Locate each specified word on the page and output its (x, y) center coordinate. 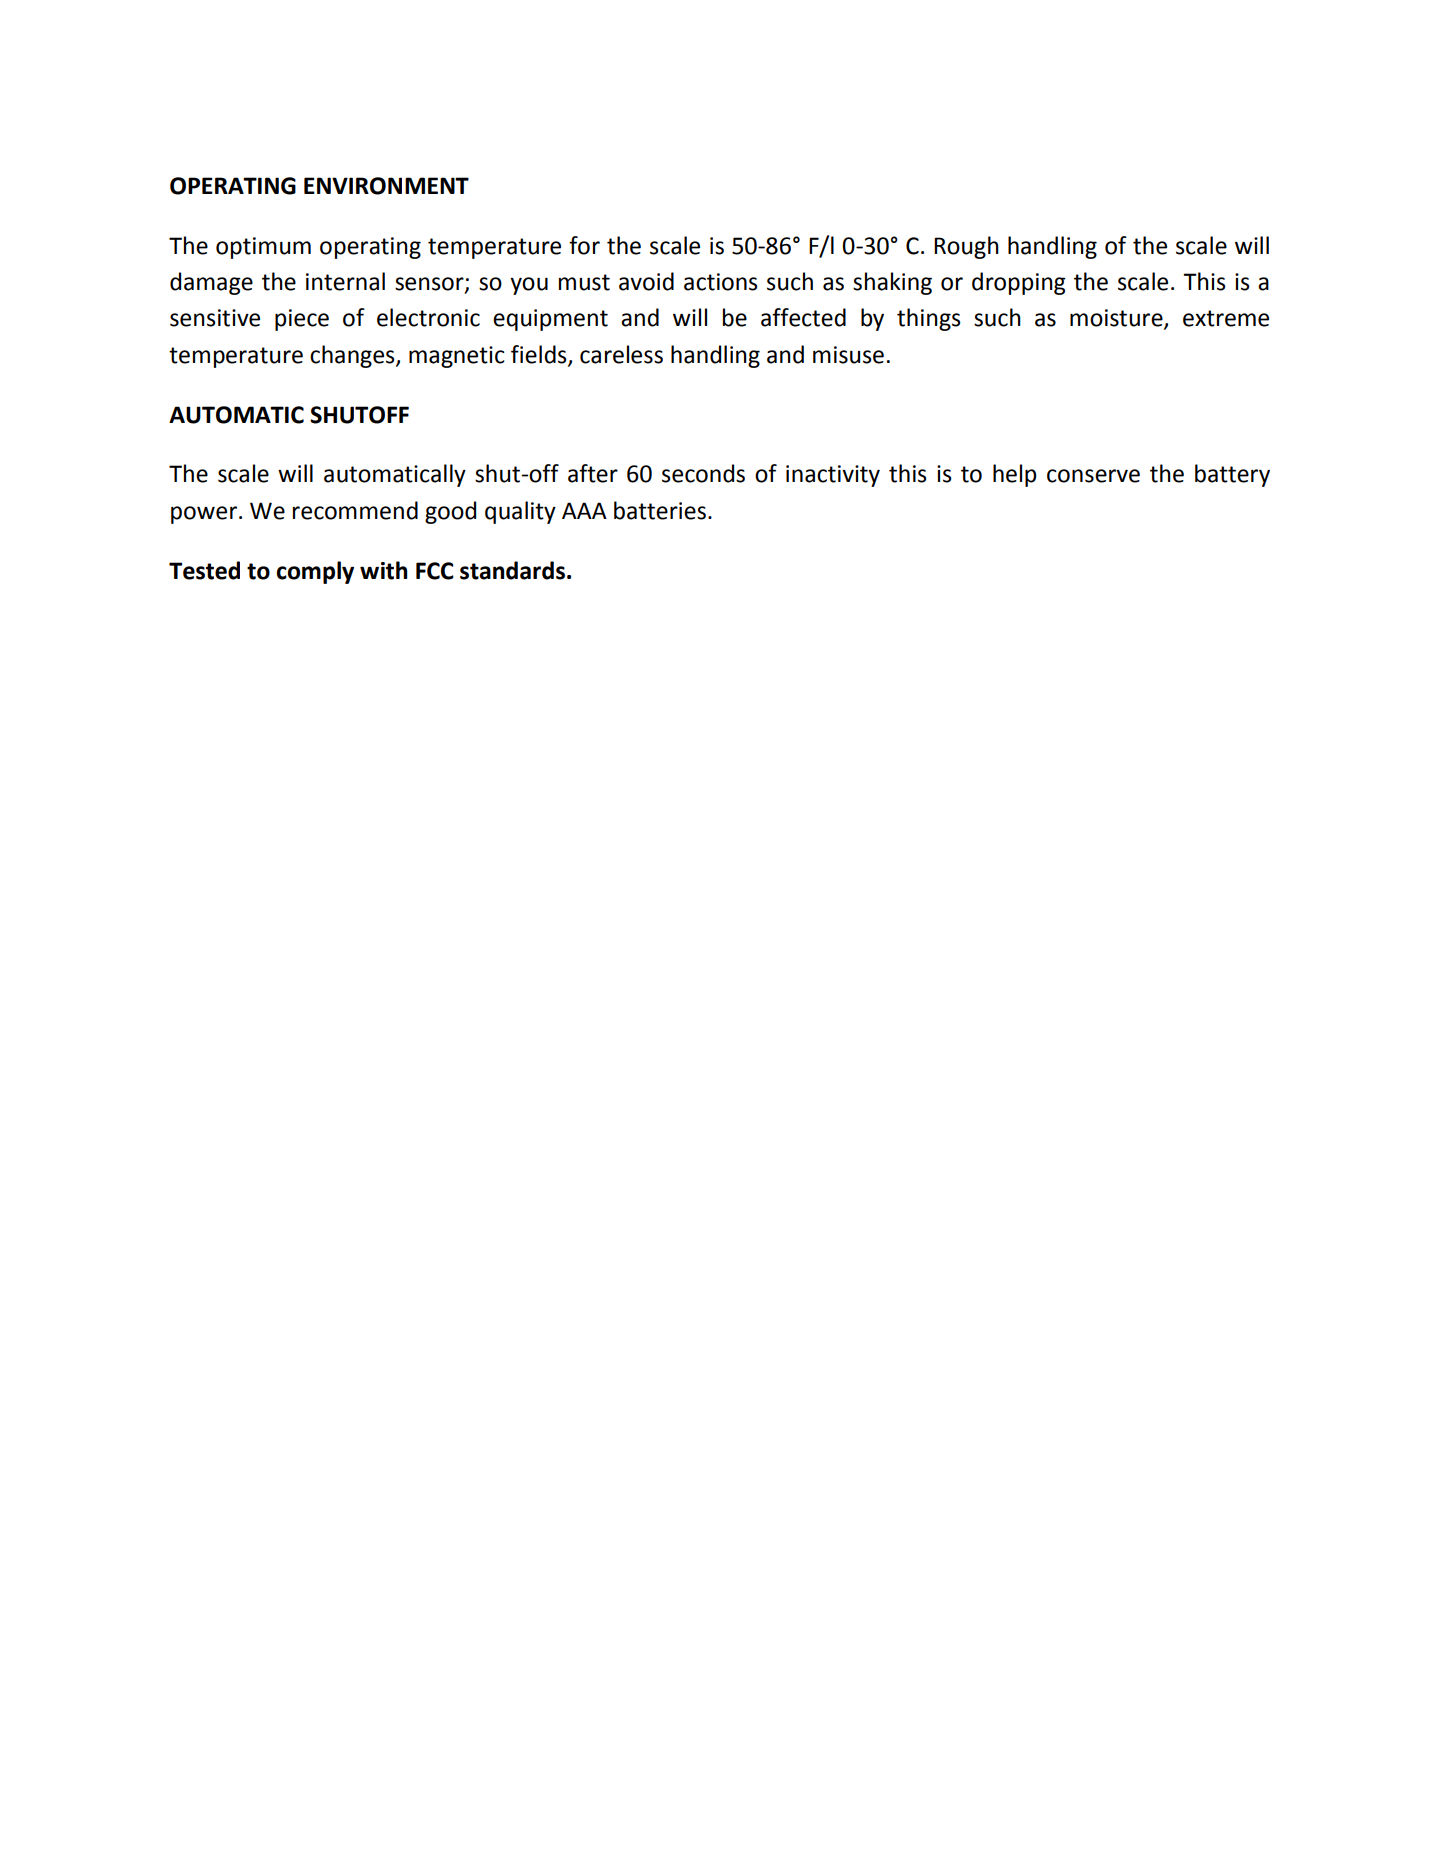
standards (512, 570)
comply (315, 572)
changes (353, 356)
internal (345, 281)
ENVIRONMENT (386, 186)
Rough (966, 247)
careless (621, 354)
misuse (848, 355)
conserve (1093, 476)
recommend (355, 510)
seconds (703, 473)
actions (721, 282)
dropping (1019, 283)
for (584, 245)
